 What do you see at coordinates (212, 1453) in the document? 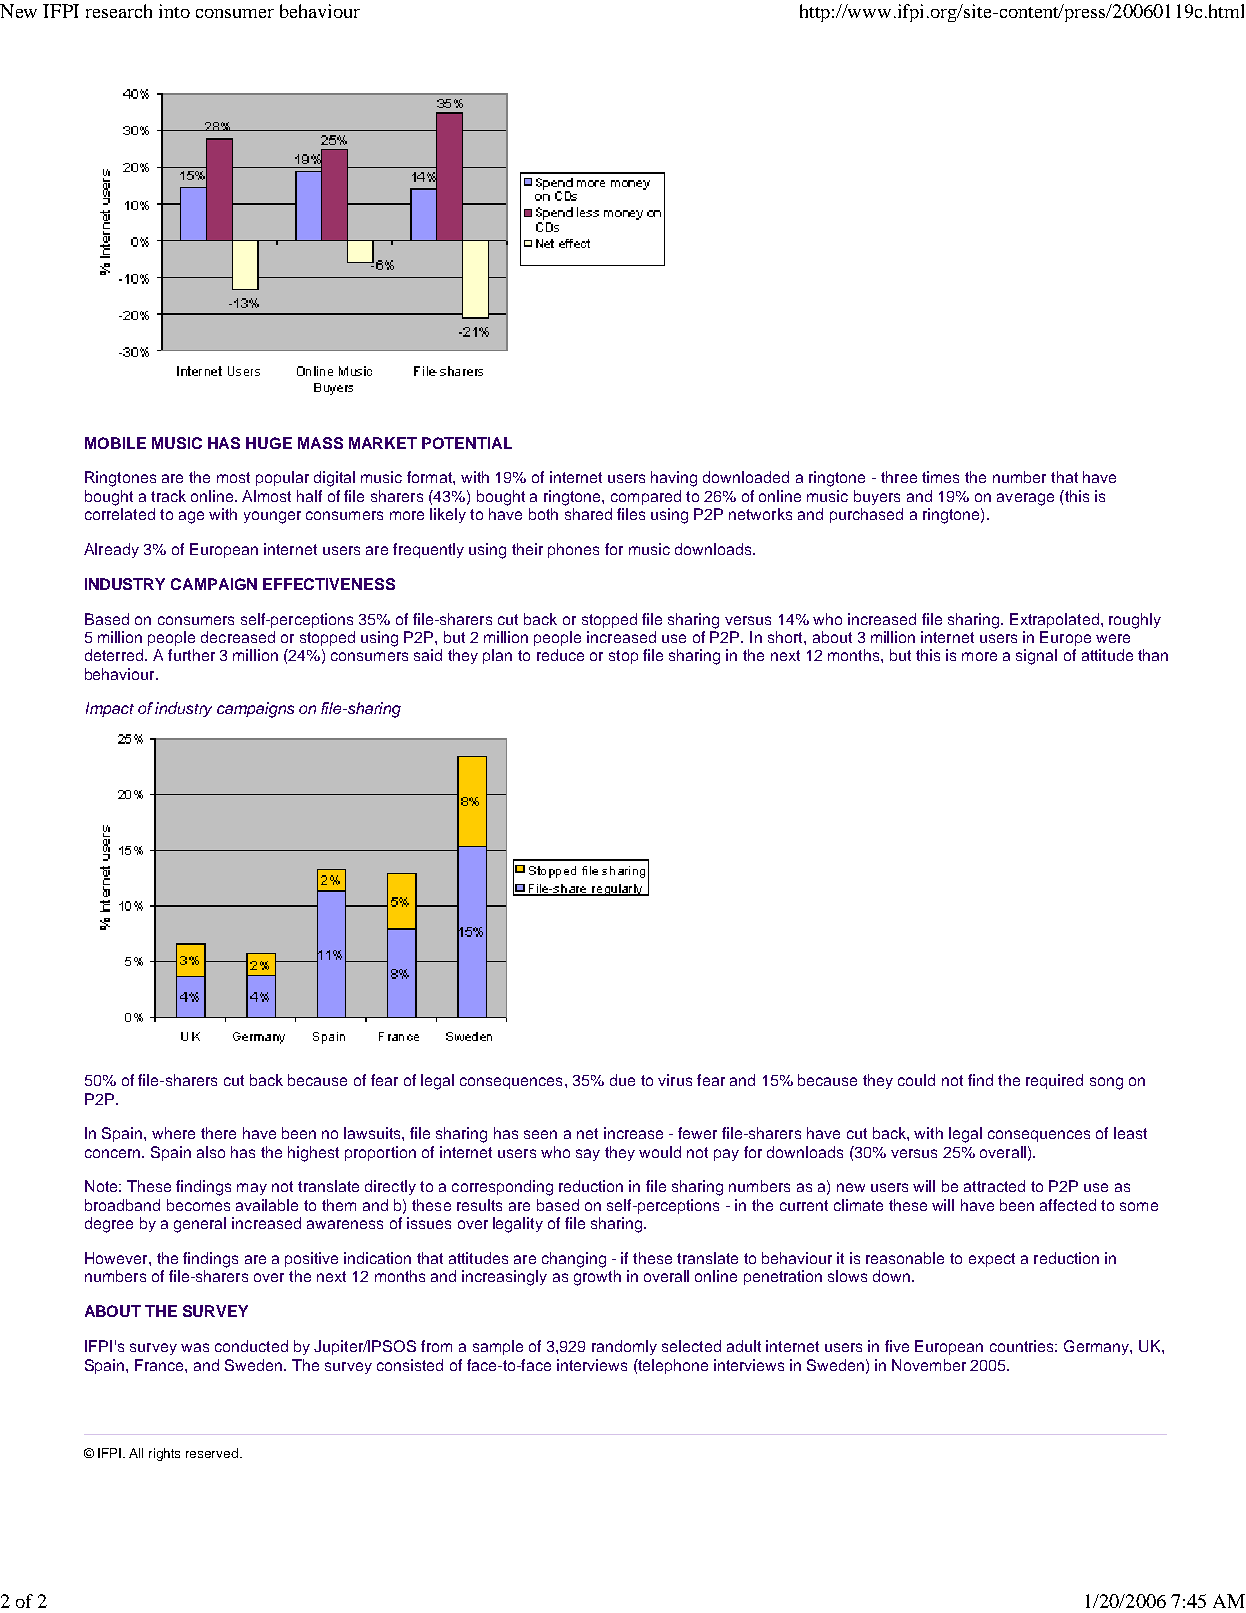
I see `reserved` at bounding box center [212, 1453].
